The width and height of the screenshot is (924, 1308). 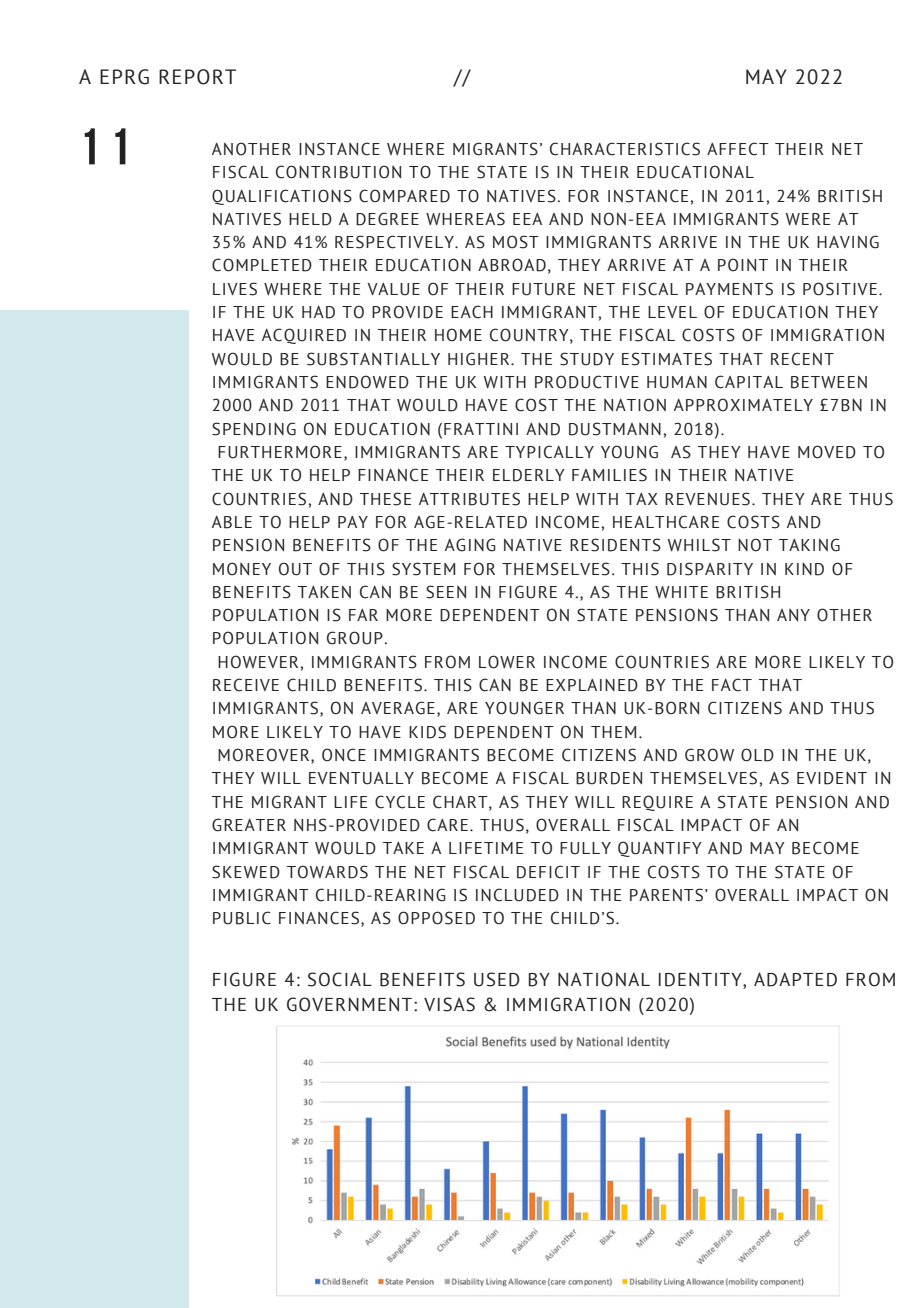 What do you see at coordinates (197, 77) in the screenshot?
I see `REPORT` at bounding box center [197, 77].
